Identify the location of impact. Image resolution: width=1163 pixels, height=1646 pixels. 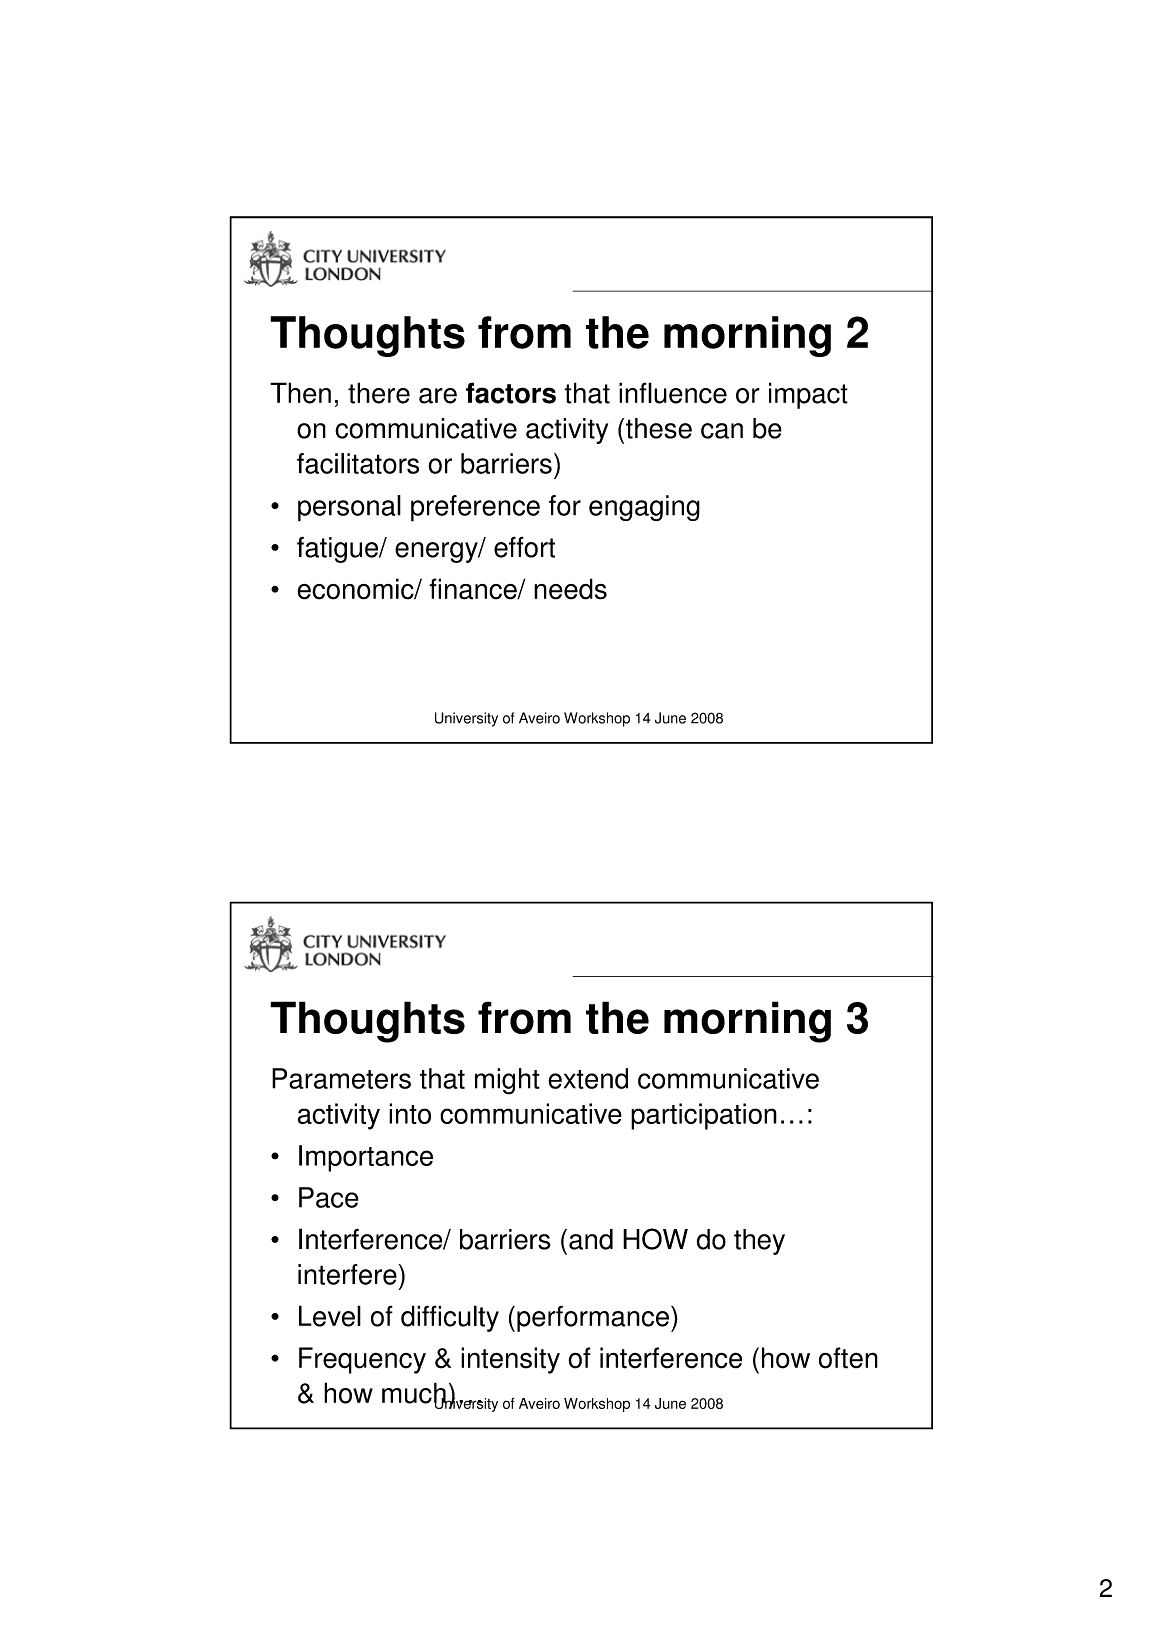
(808, 395).
